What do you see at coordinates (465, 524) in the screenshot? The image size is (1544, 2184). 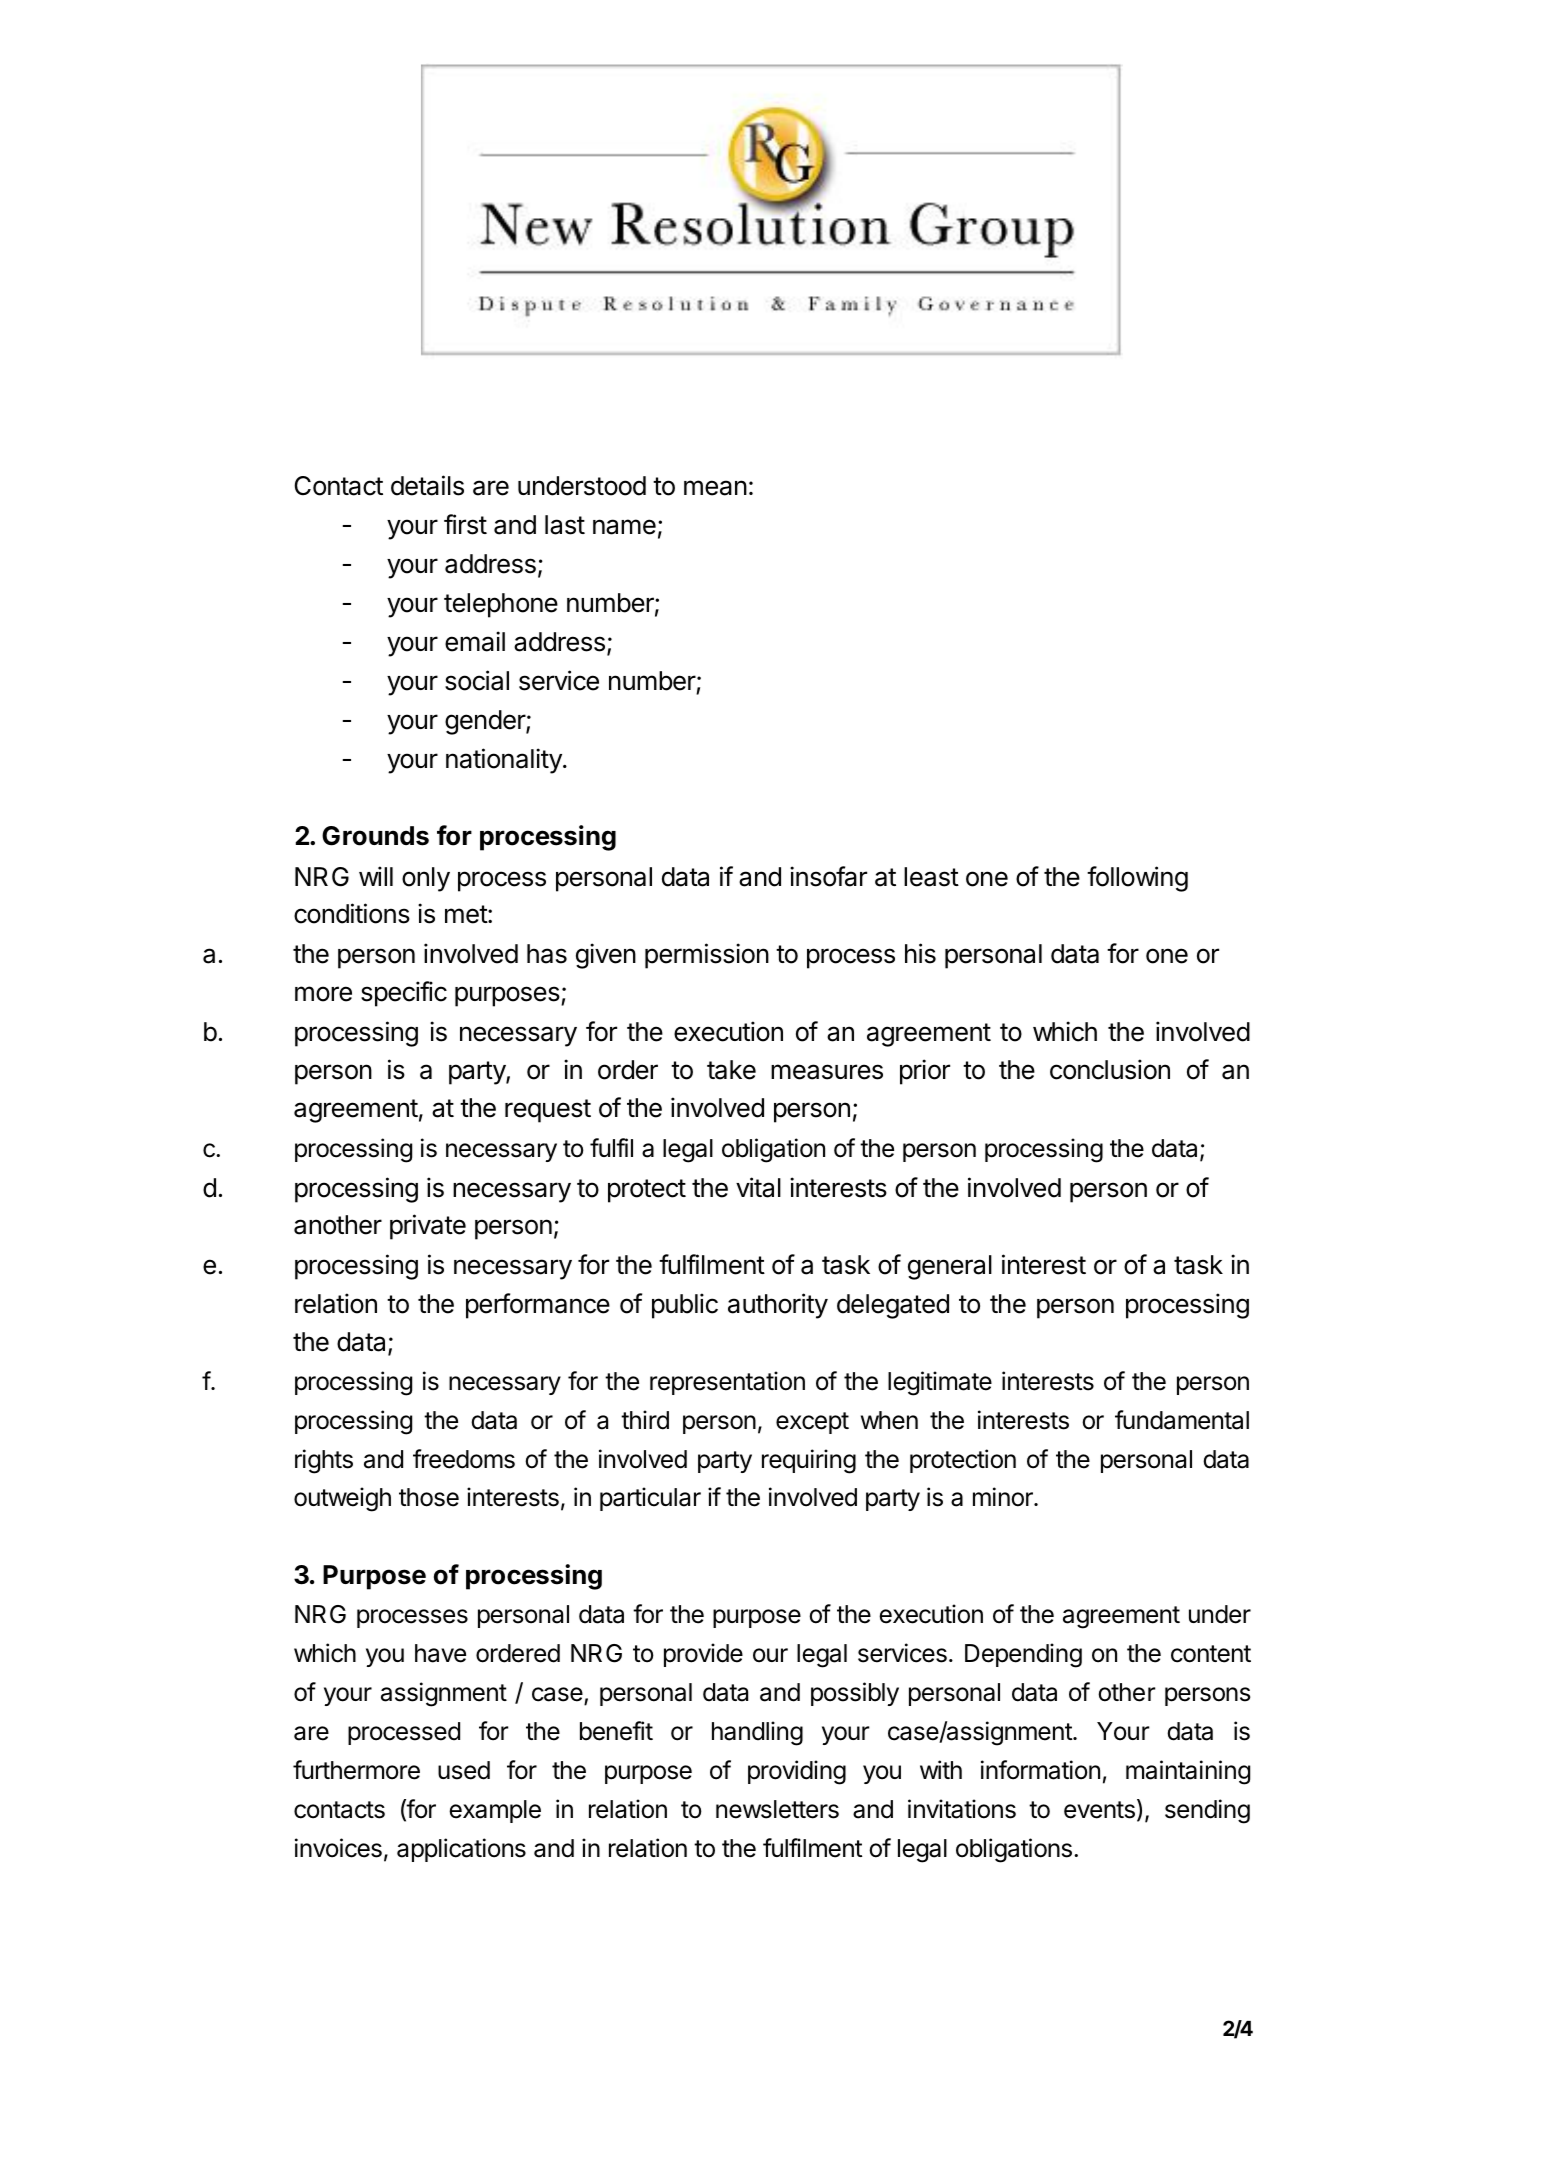 I see `first` at bounding box center [465, 524].
